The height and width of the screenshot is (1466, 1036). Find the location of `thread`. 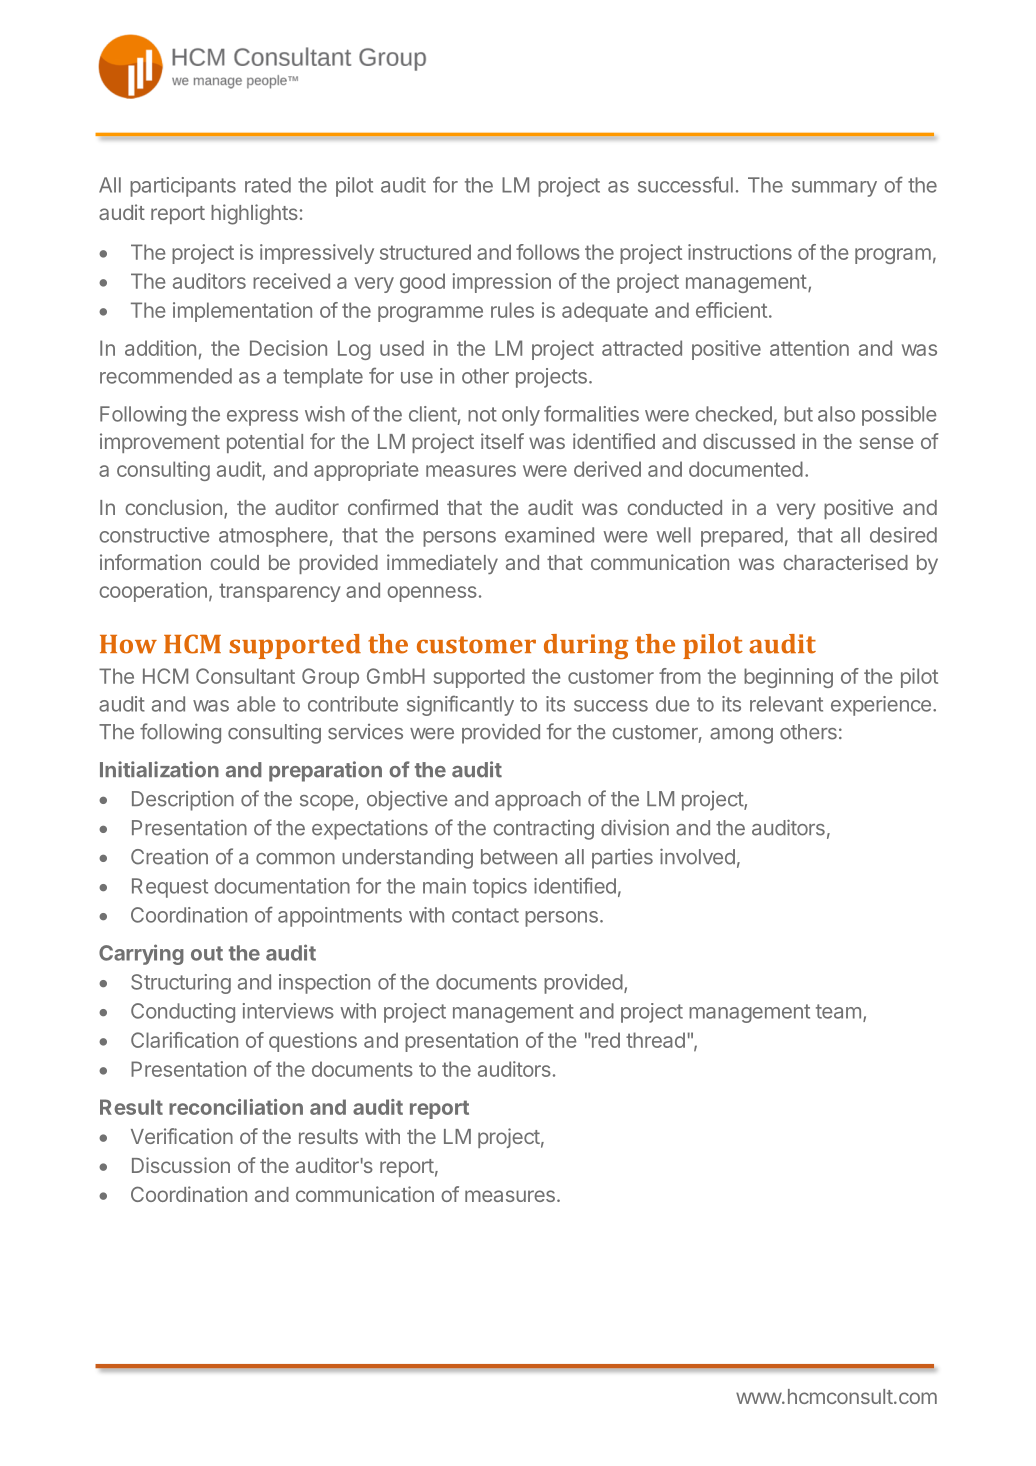

thread is located at coordinates (655, 1040).
